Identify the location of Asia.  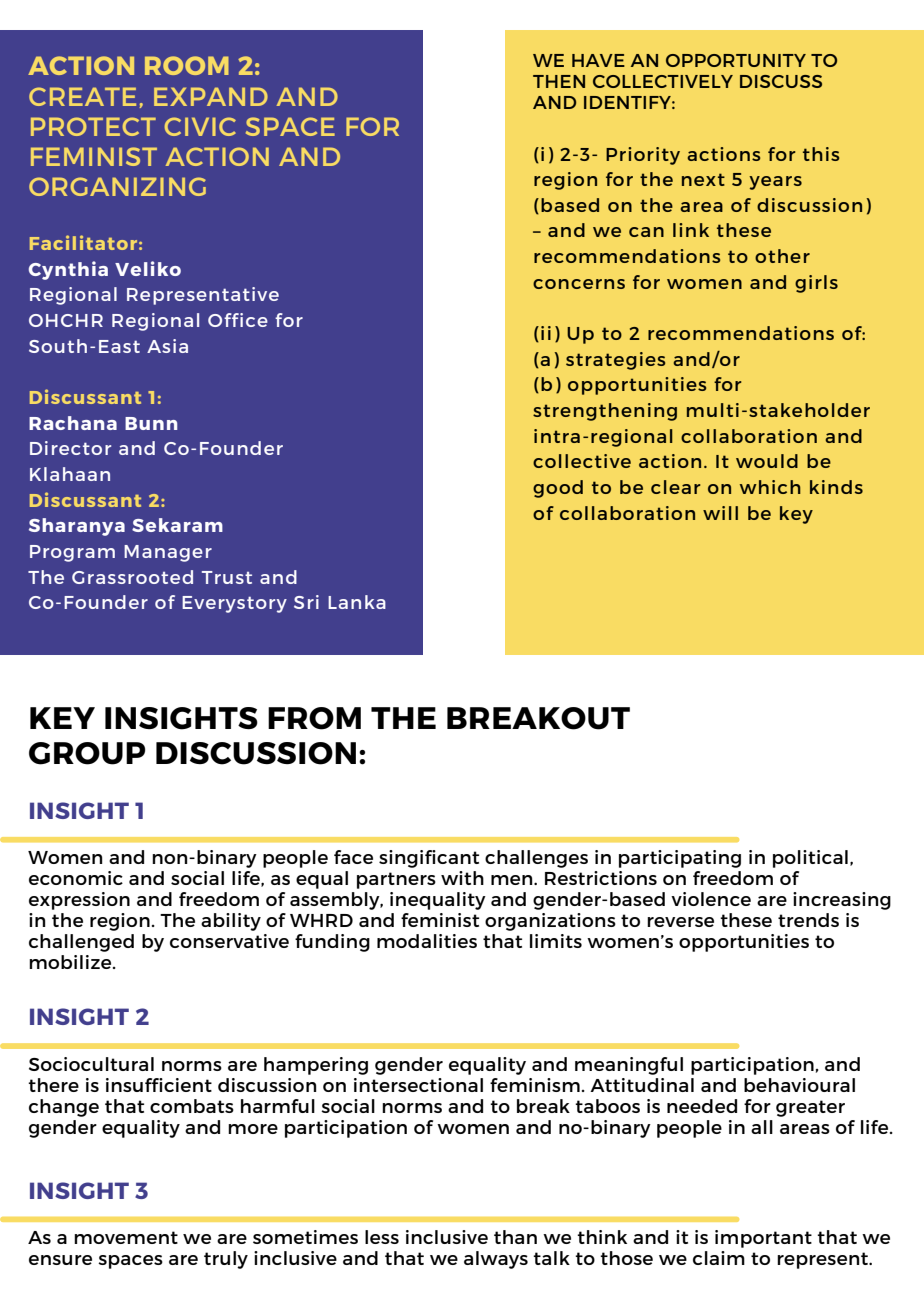
(167, 346).
